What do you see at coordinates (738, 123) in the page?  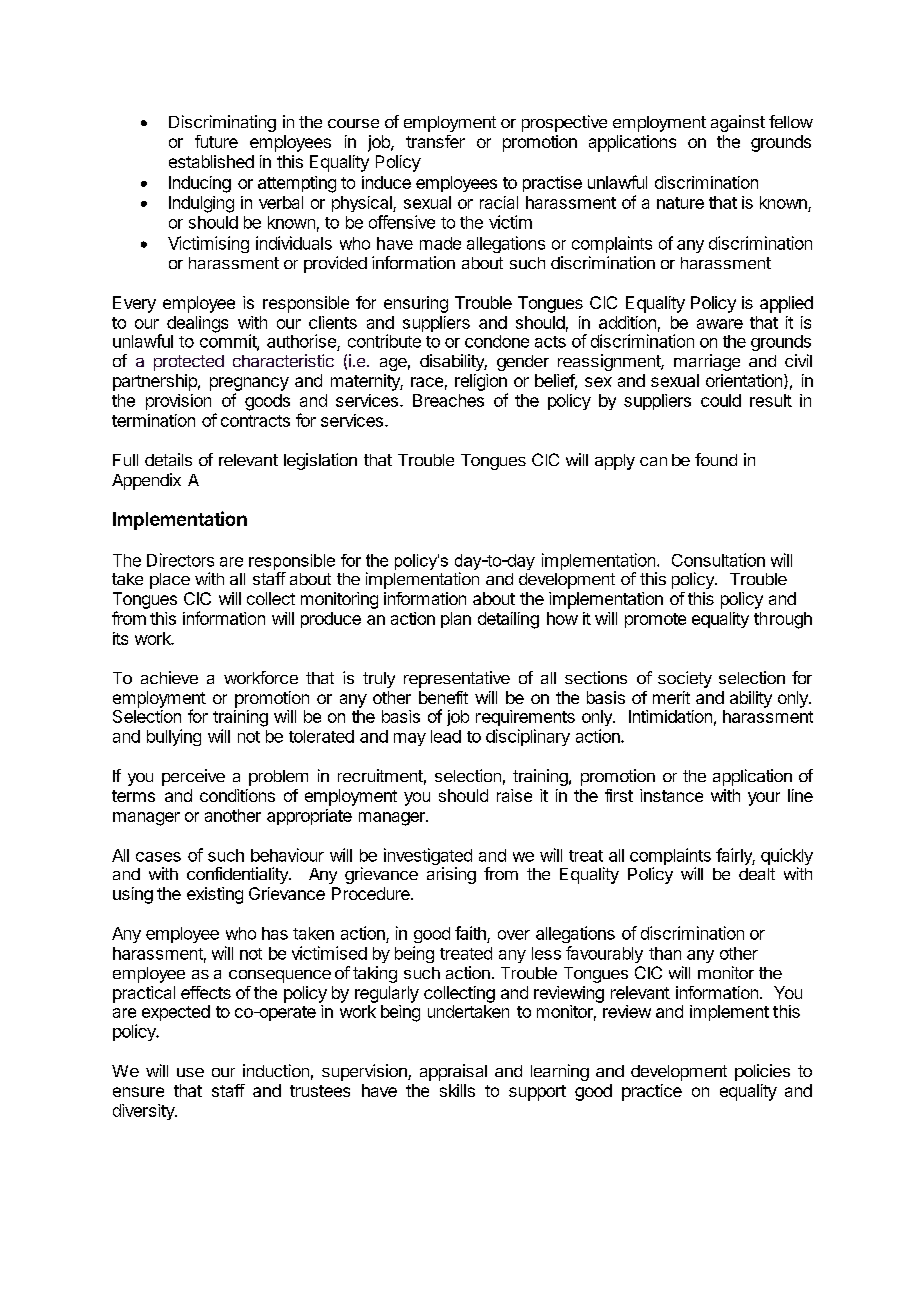 I see `against` at bounding box center [738, 123].
